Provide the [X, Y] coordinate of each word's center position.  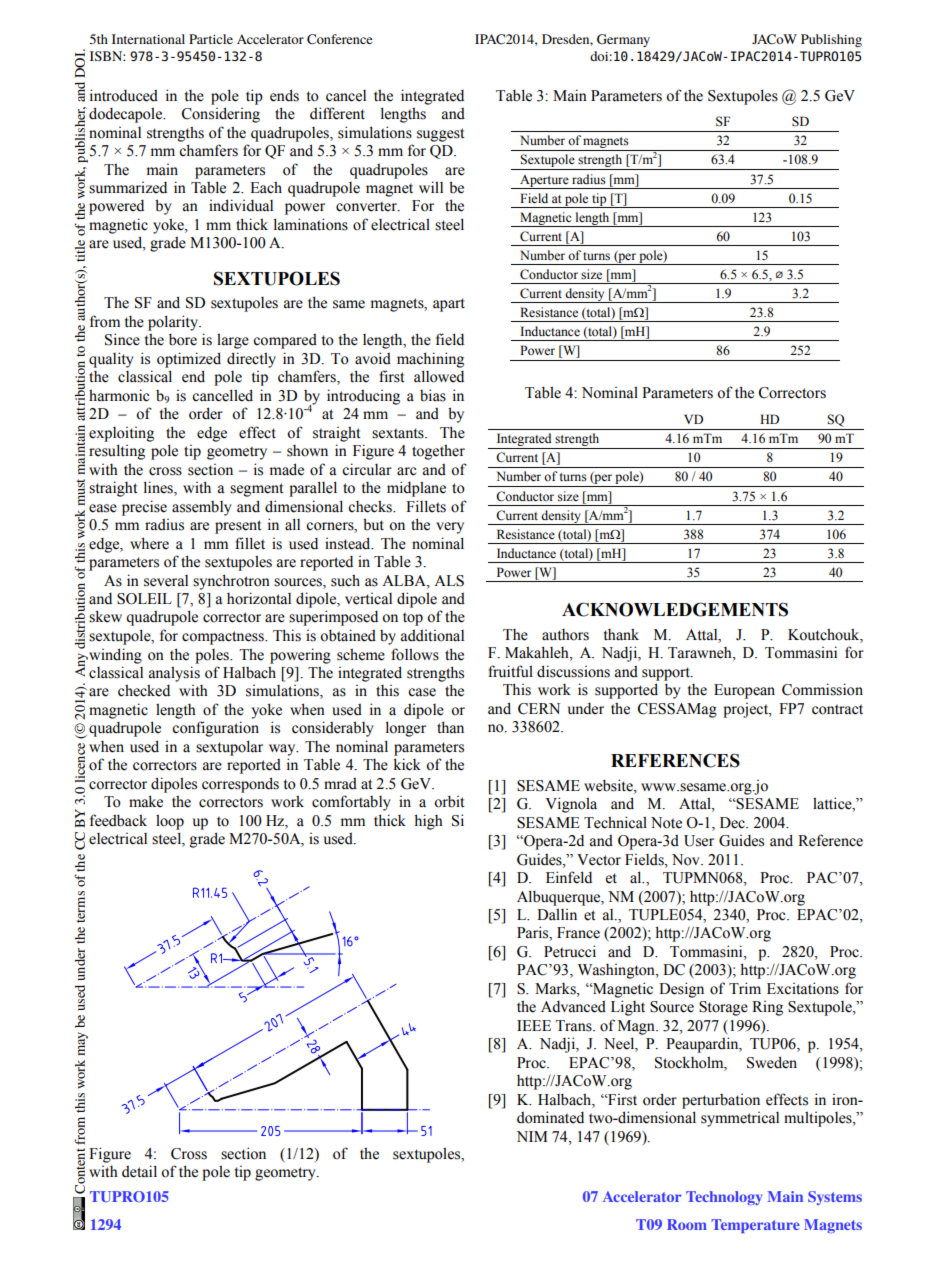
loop [170, 822]
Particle [211, 39]
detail [139, 1171]
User [699, 841]
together [438, 452]
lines [159, 488]
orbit [449, 801]
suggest [440, 135]
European [744, 691]
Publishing [831, 40]
